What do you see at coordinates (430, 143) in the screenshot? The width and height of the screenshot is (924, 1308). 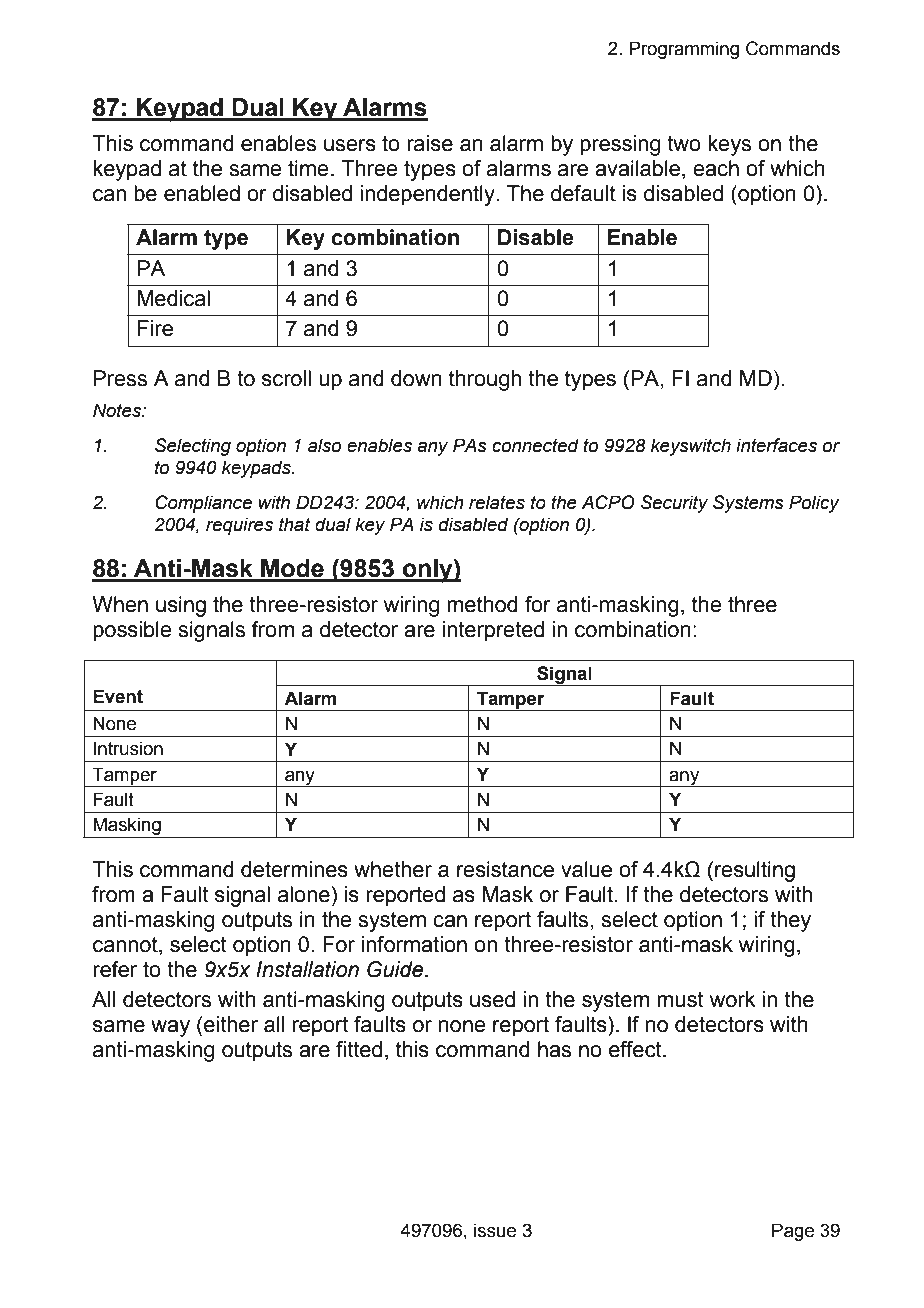 I see `raise` at bounding box center [430, 143].
